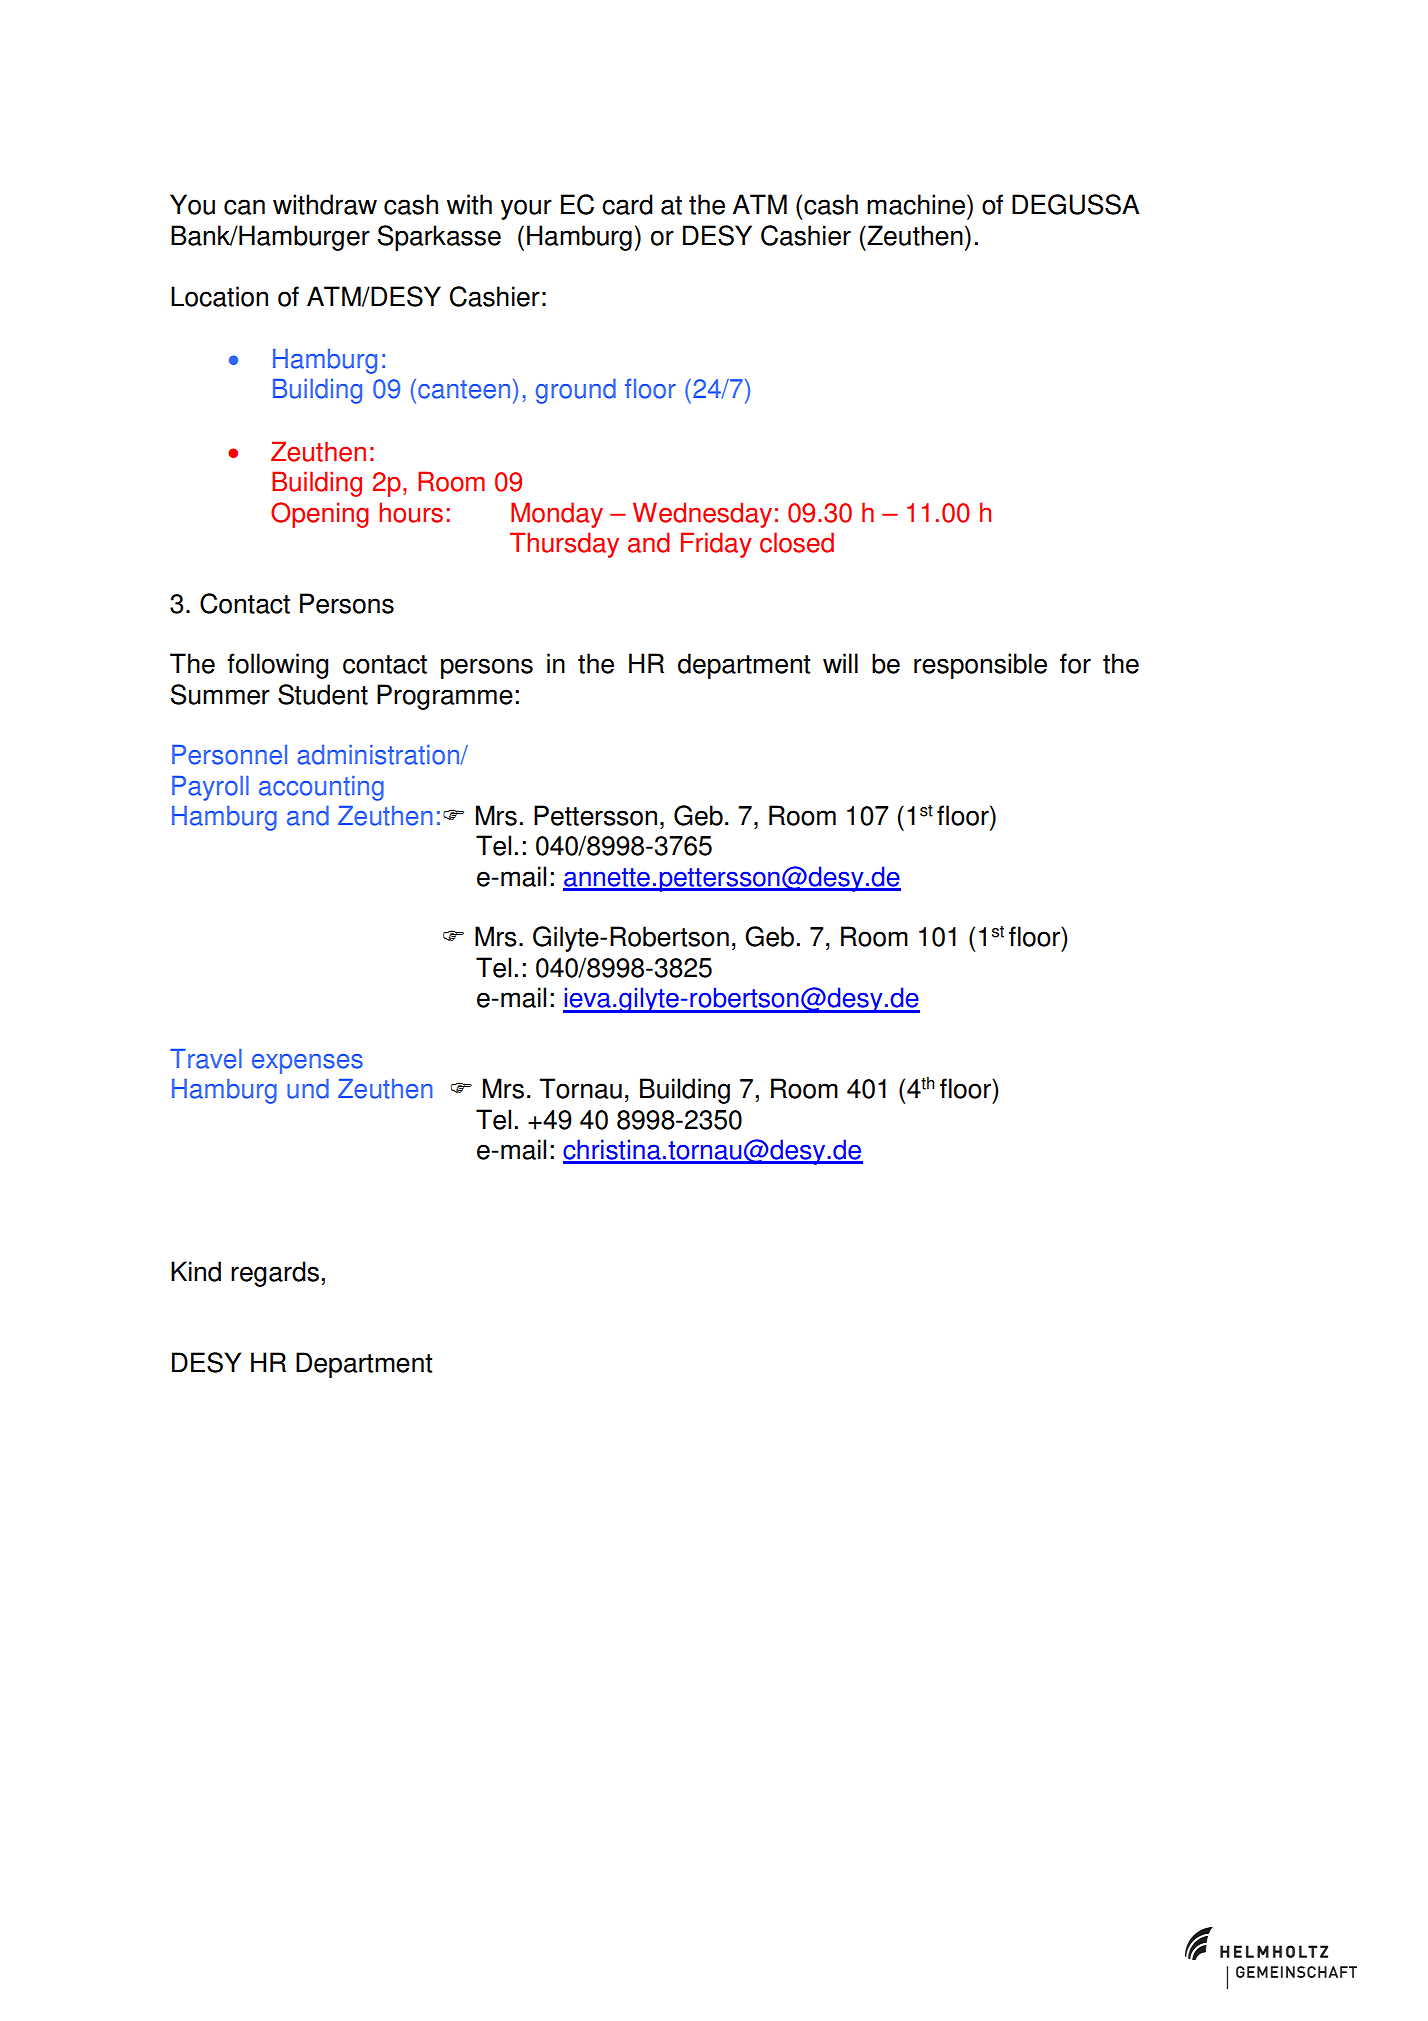 This screenshot has width=1428, height=2021. I want to click on machine, so click(917, 204).
